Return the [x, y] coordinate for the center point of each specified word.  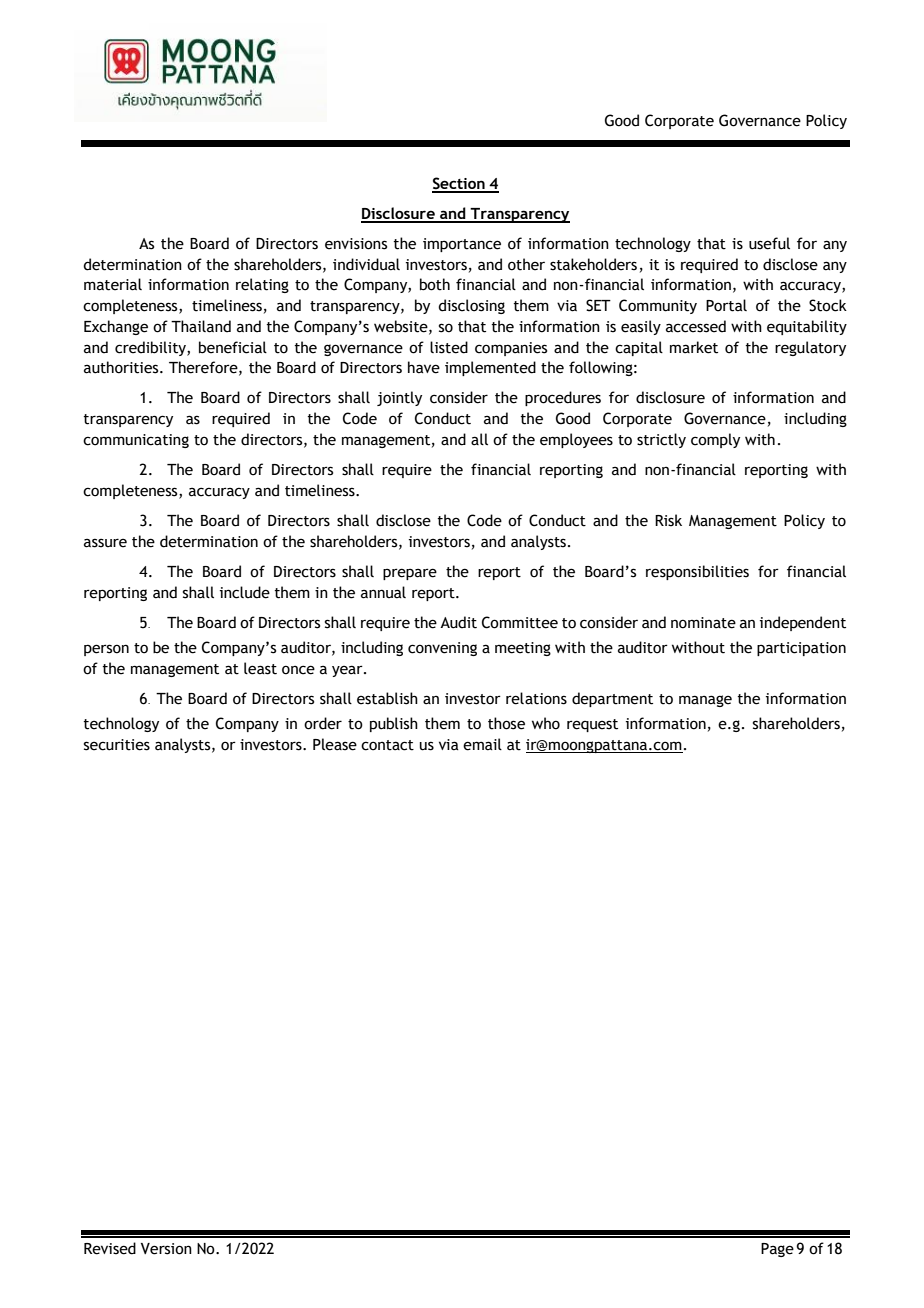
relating [262, 285]
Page [777, 1250]
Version [166, 1249]
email [482, 744]
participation [801, 649]
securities [117, 745]
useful [769, 243]
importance [462, 245]
